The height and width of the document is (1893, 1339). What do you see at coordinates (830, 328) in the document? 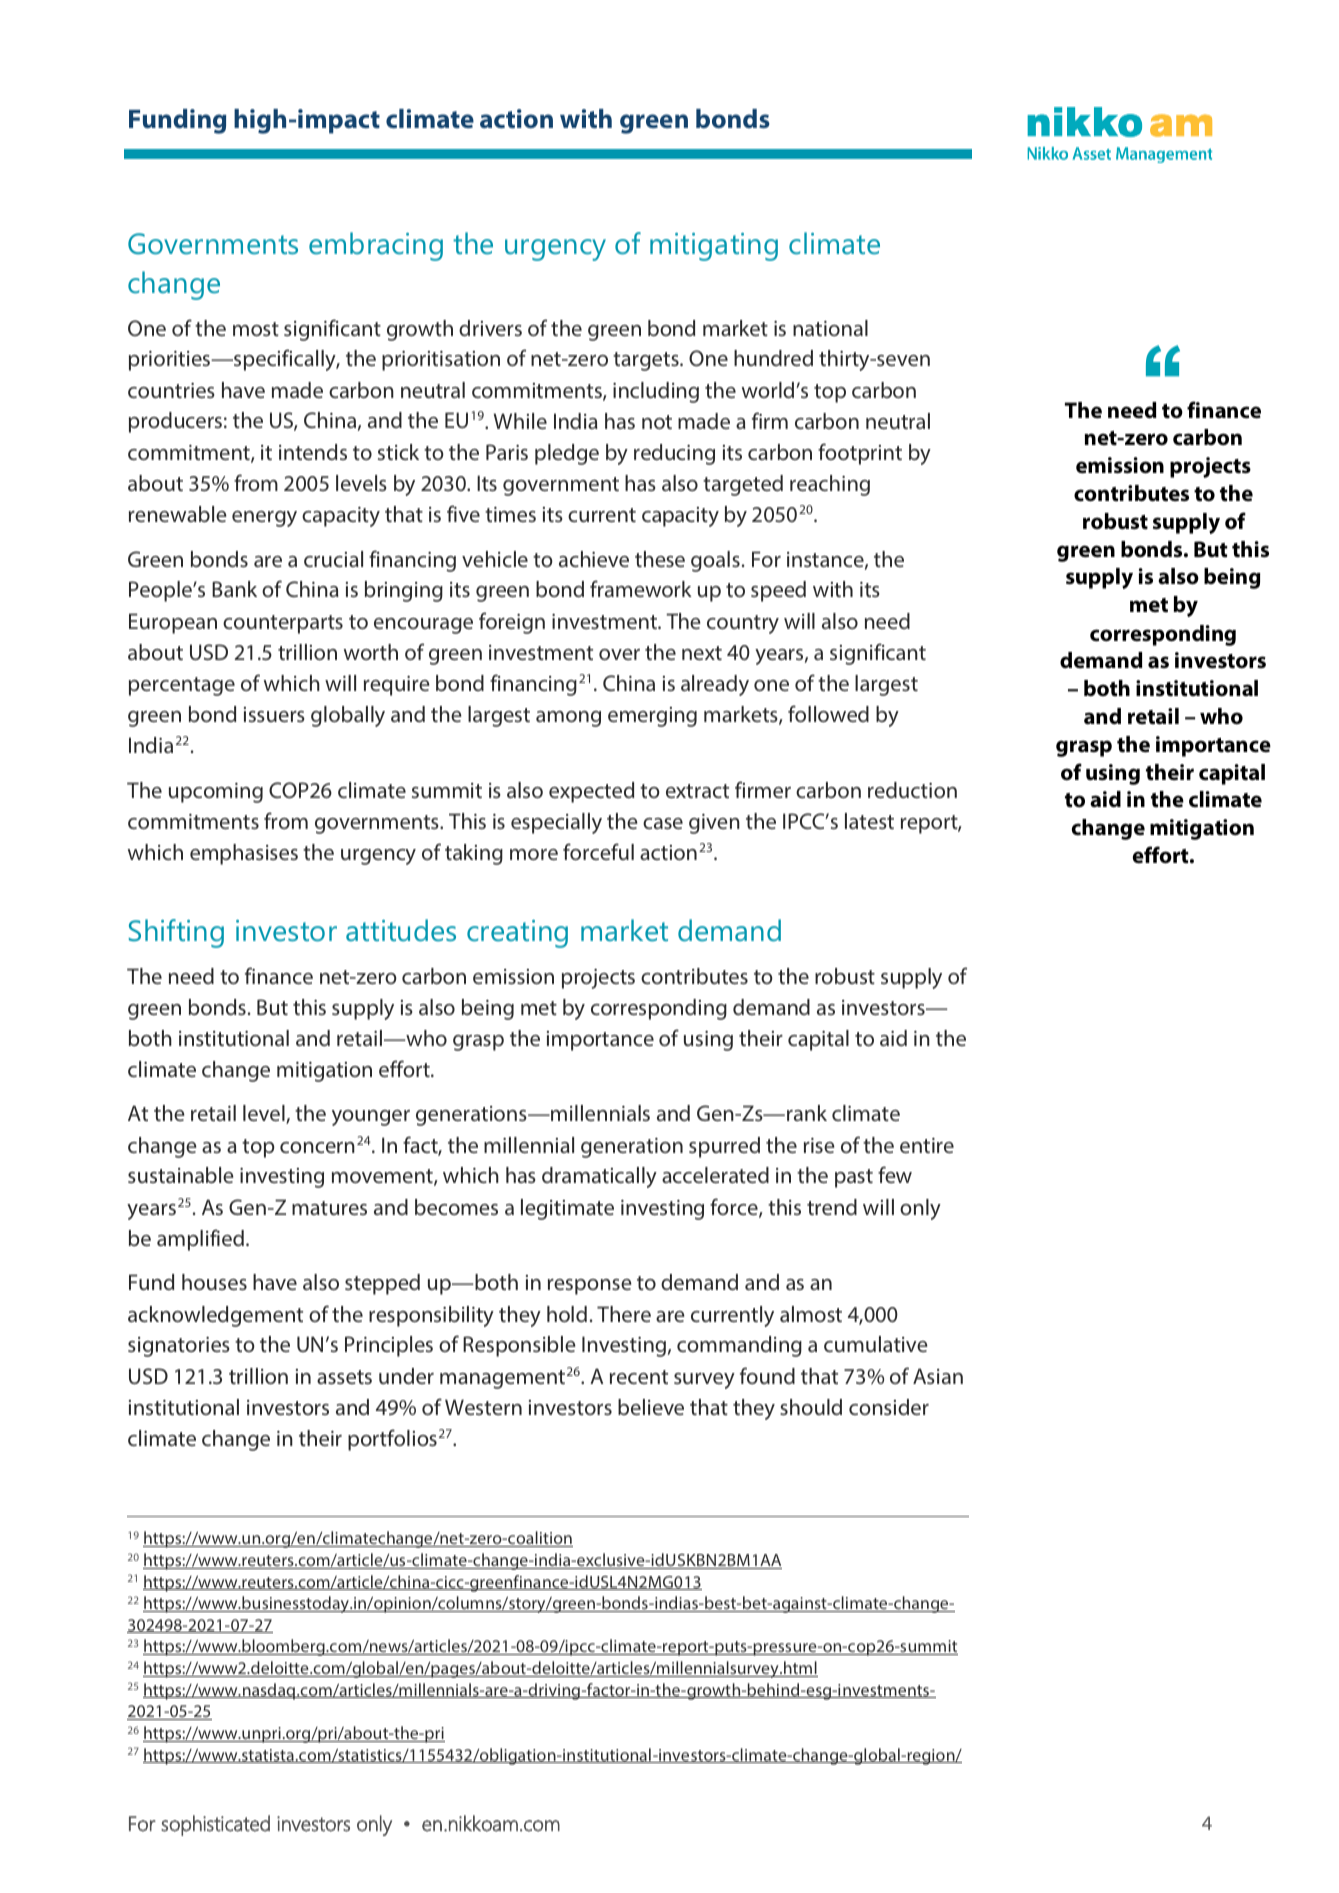
I see `national` at bounding box center [830, 328].
